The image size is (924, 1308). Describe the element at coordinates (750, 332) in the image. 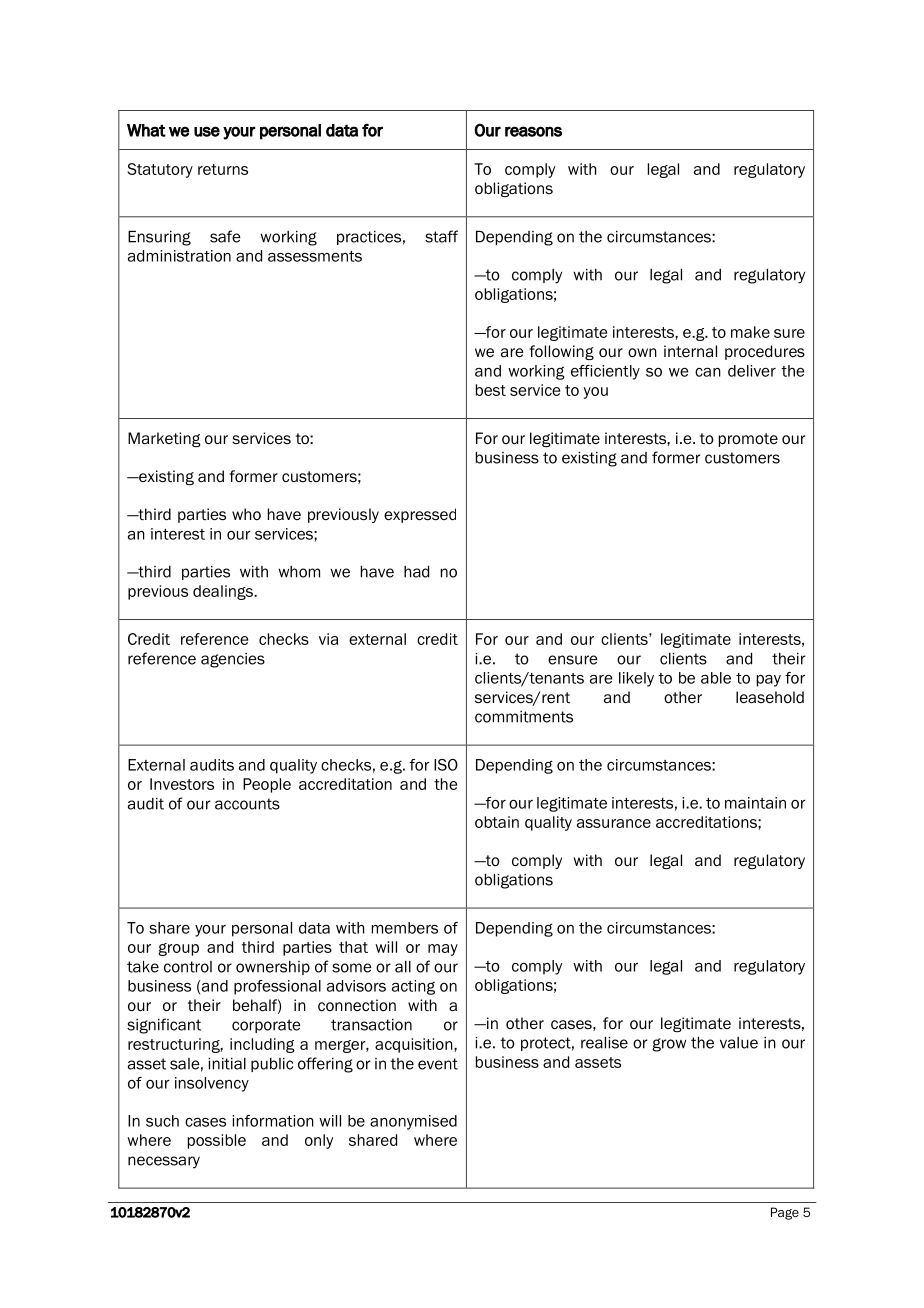

I see `make` at that location.
